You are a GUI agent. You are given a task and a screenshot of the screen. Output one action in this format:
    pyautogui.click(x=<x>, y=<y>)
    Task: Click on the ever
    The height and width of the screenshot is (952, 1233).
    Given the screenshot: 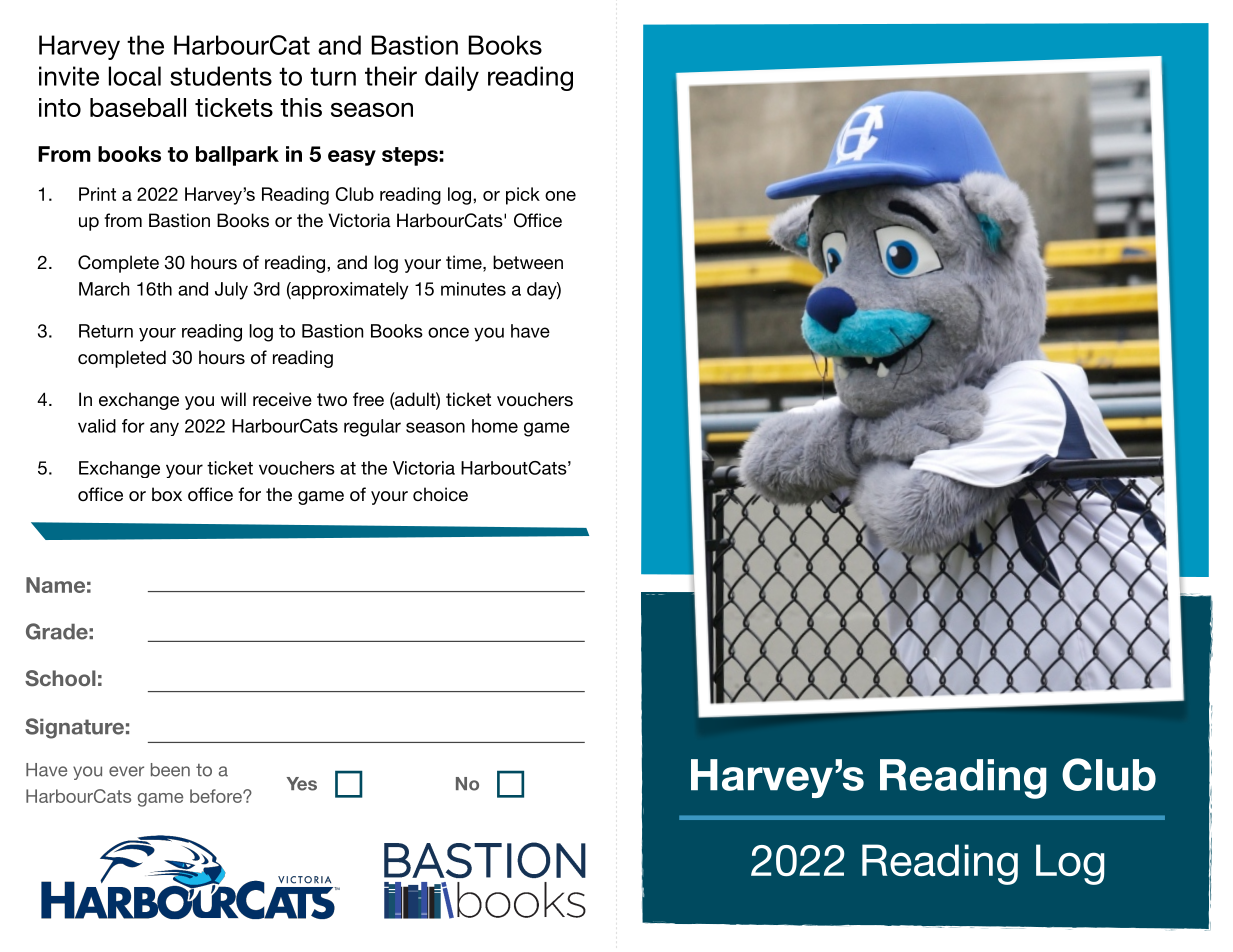 What is the action you would take?
    pyautogui.click(x=126, y=771)
